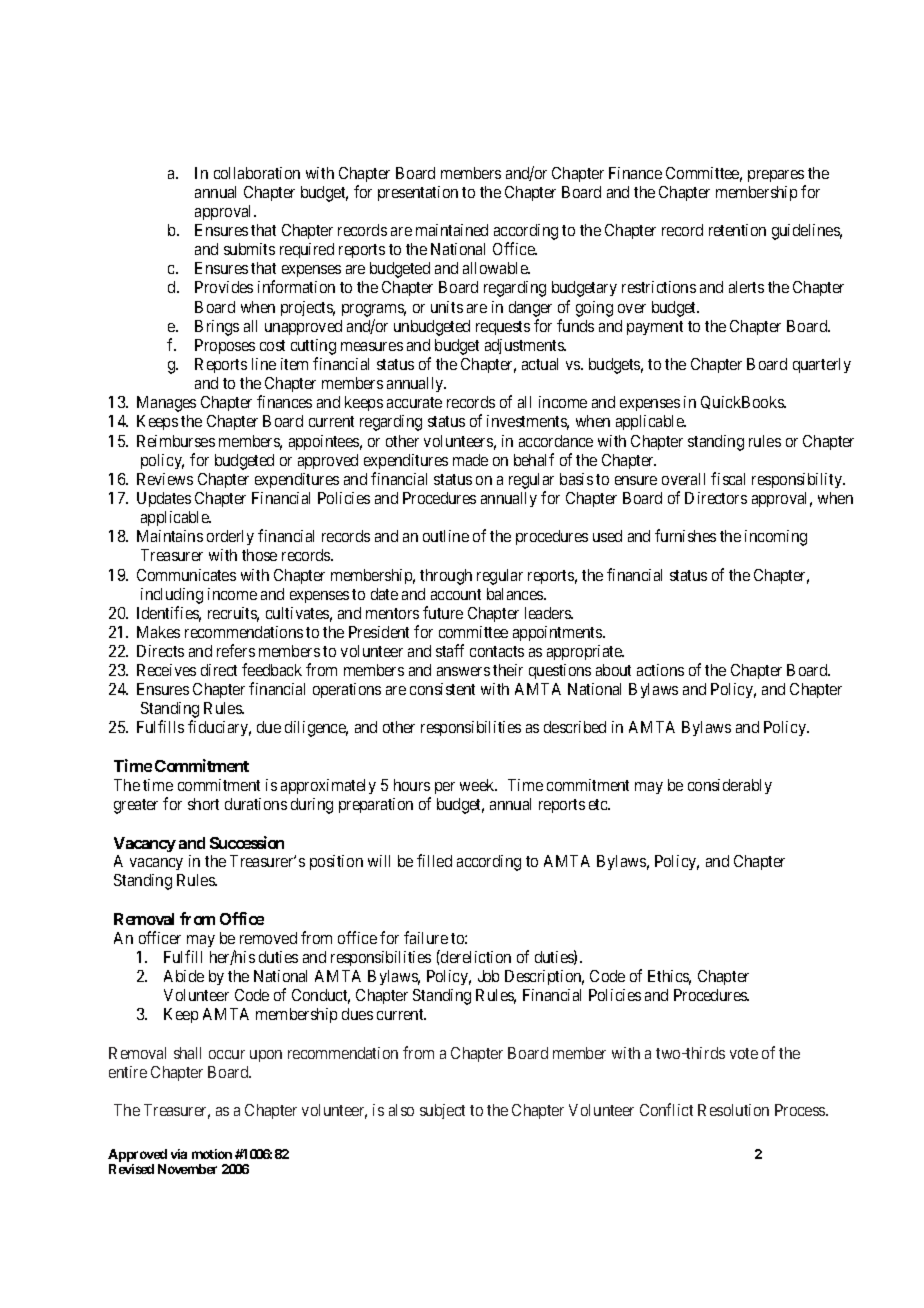 This document has height=1308, width=924. What do you see at coordinates (442, 1111) in the document?
I see `subject` at bounding box center [442, 1111].
